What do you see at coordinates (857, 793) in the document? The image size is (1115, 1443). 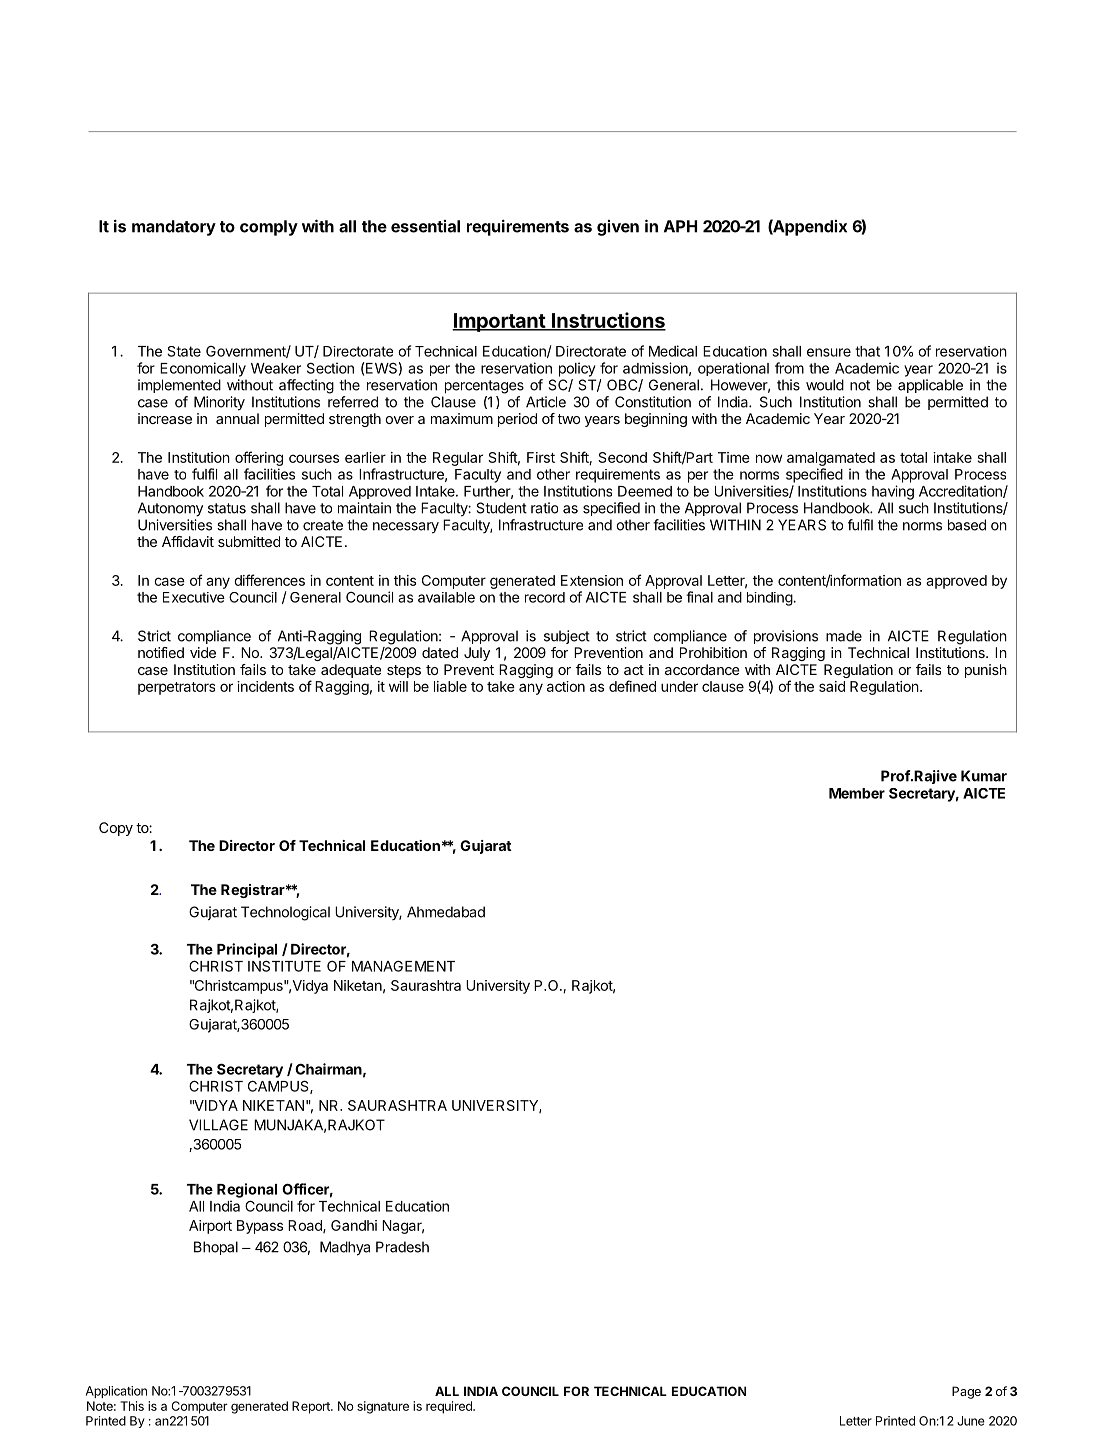 I see `Member` at bounding box center [857, 793].
